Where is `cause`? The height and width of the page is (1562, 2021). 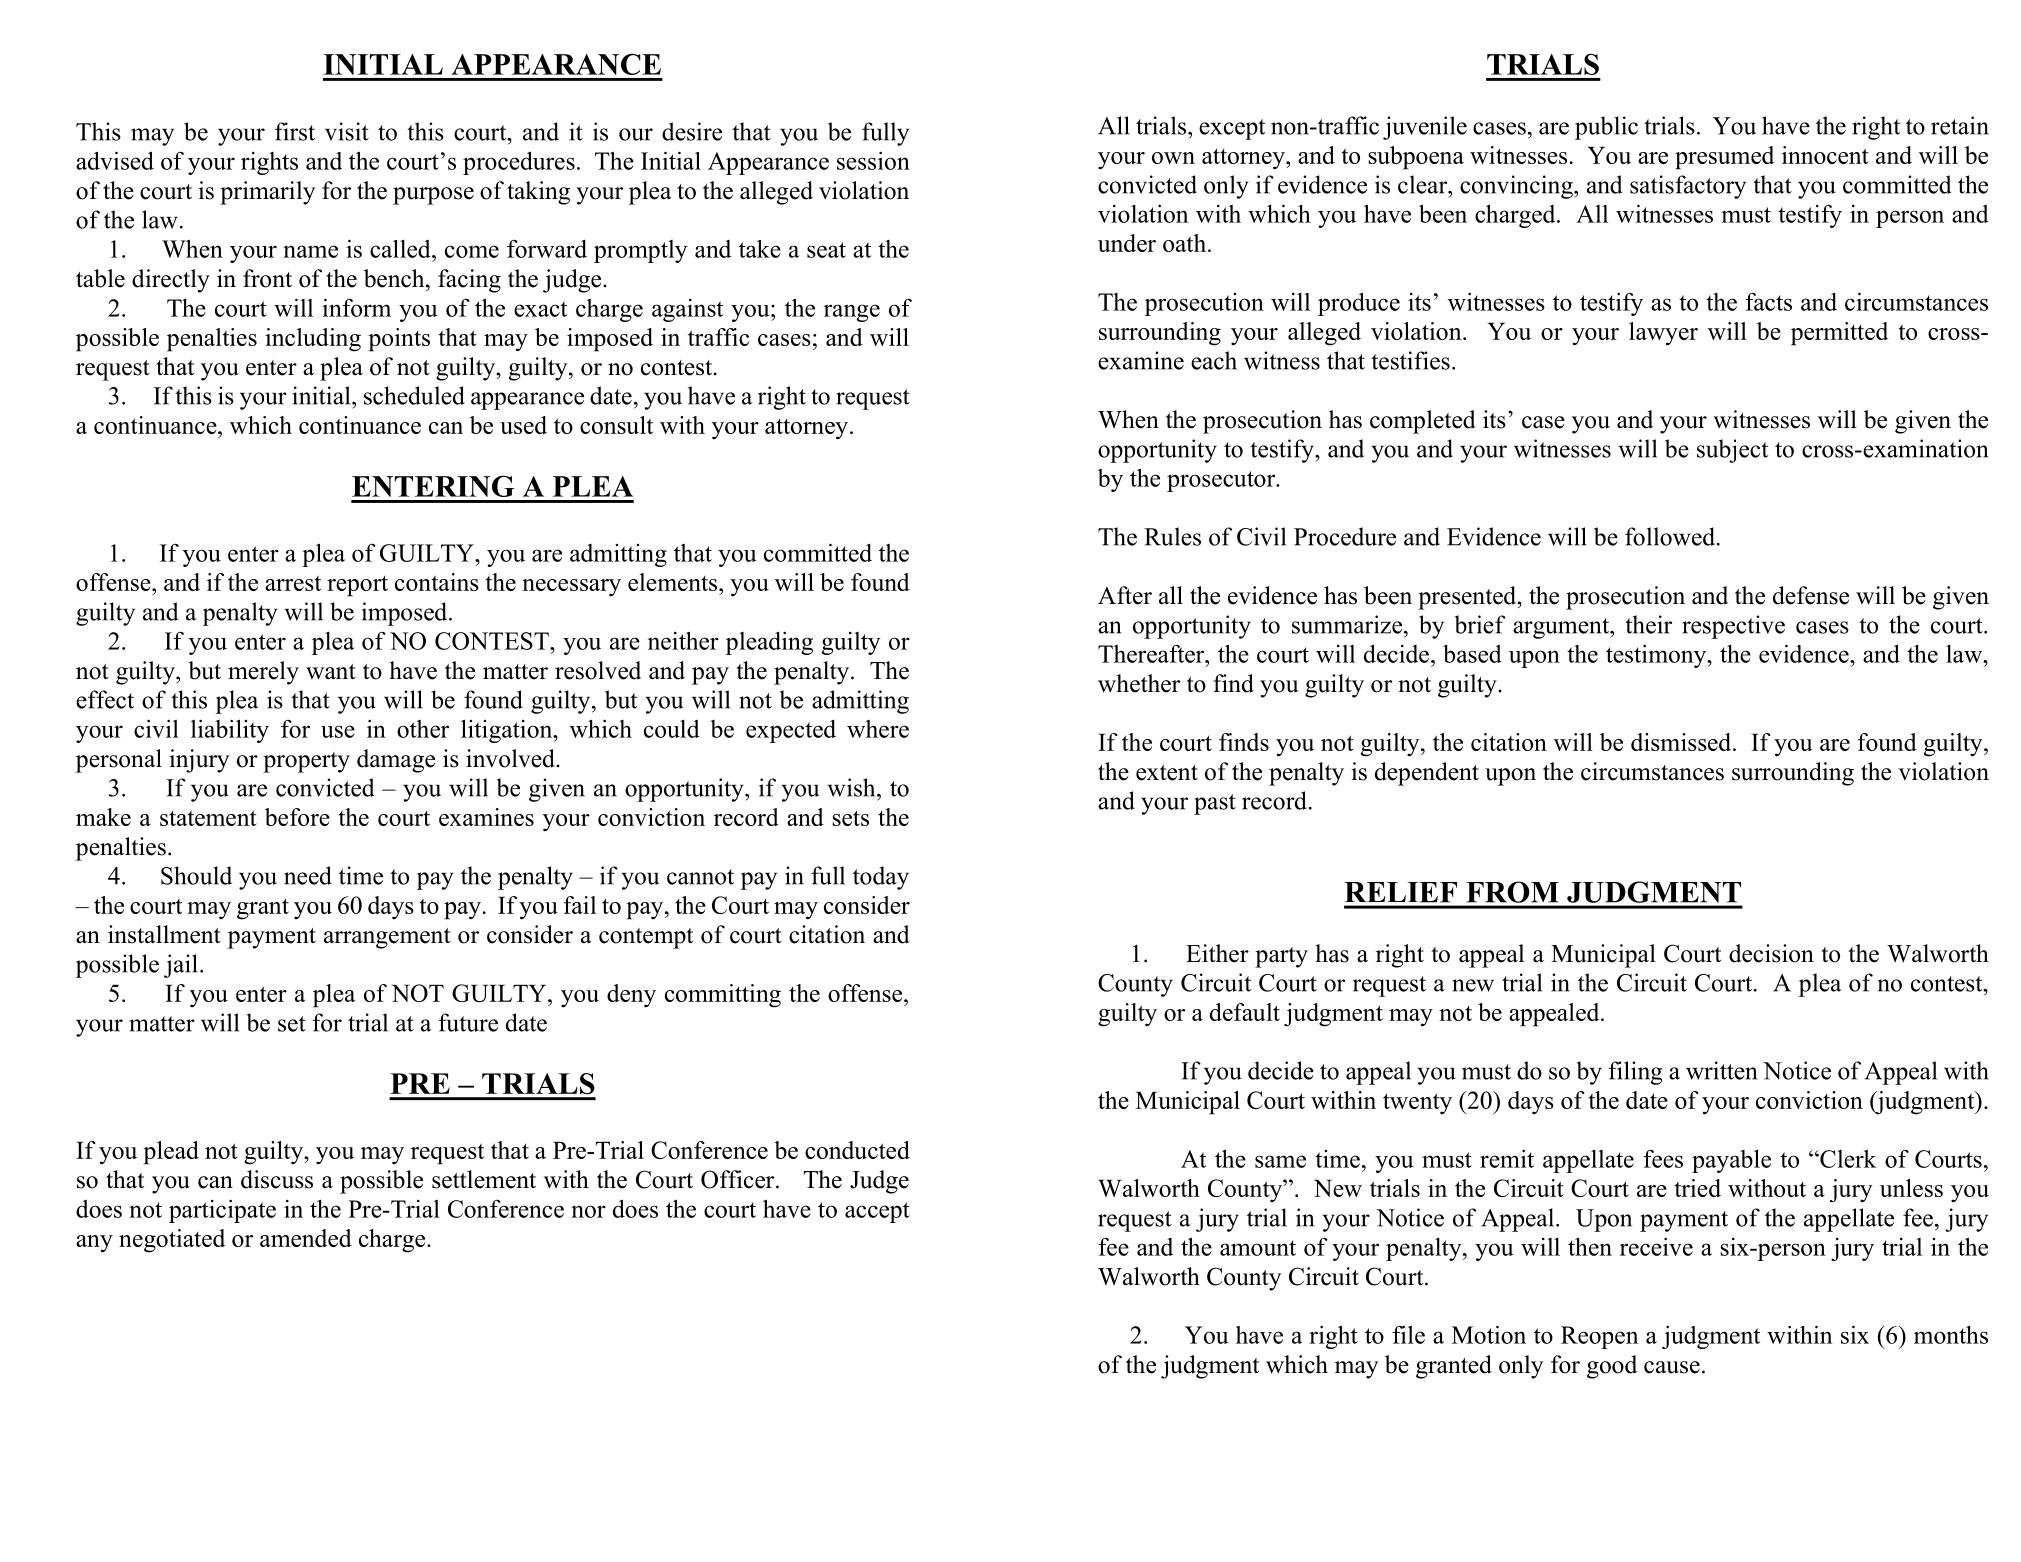 cause is located at coordinates (1672, 1367).
